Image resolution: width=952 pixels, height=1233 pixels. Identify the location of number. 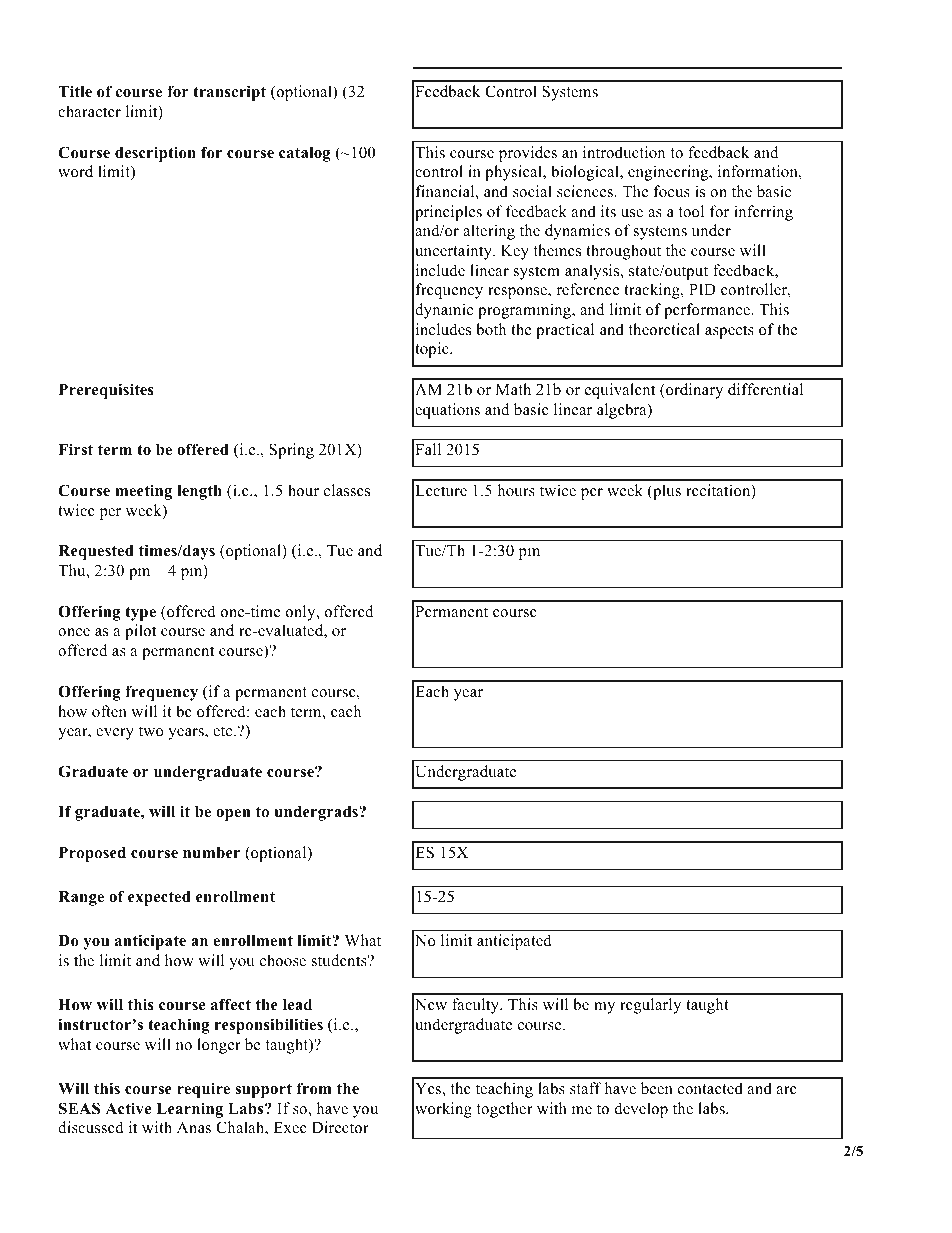
(211, 853).
